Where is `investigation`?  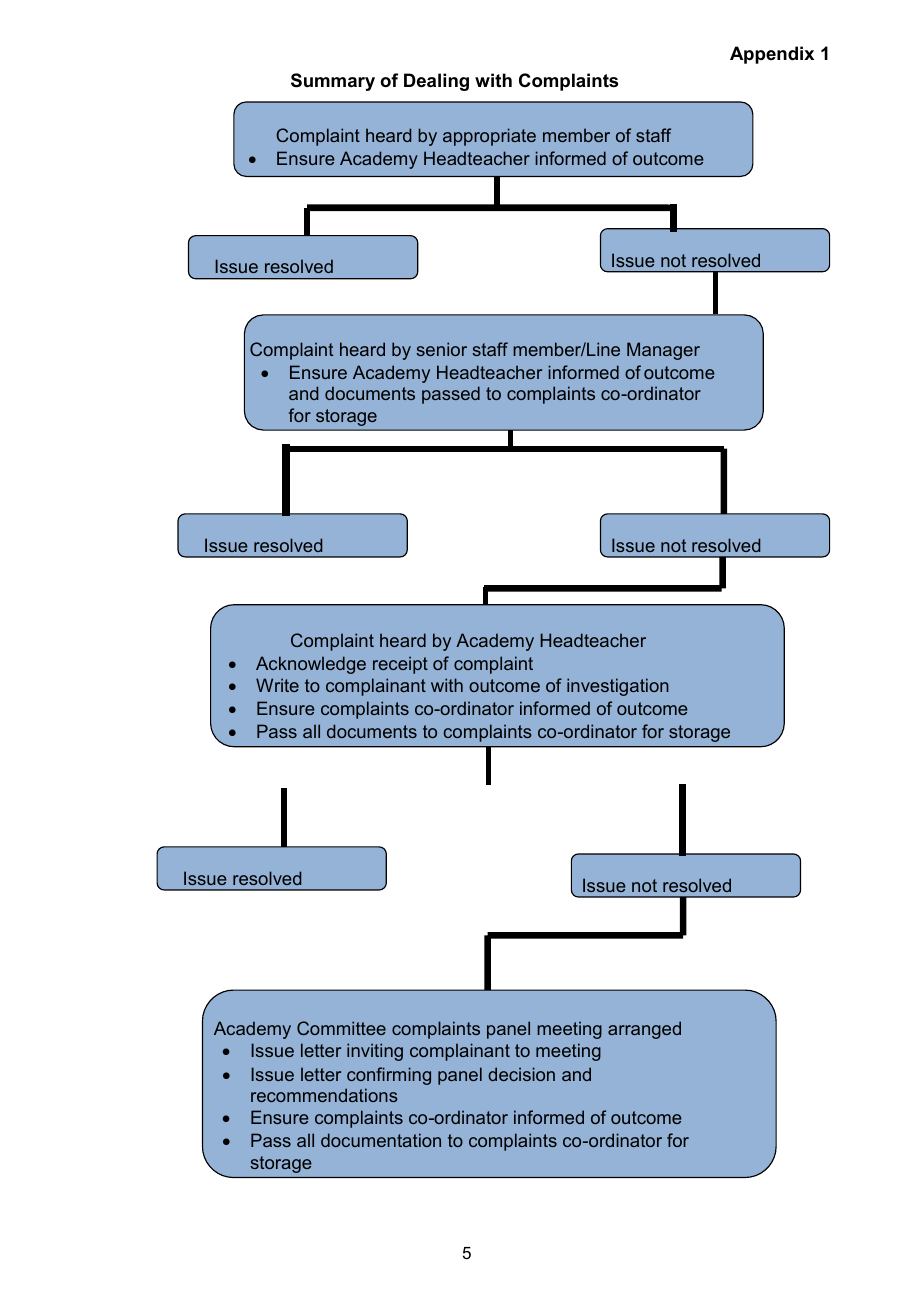
investigation is located at coordinates (618, 687).
